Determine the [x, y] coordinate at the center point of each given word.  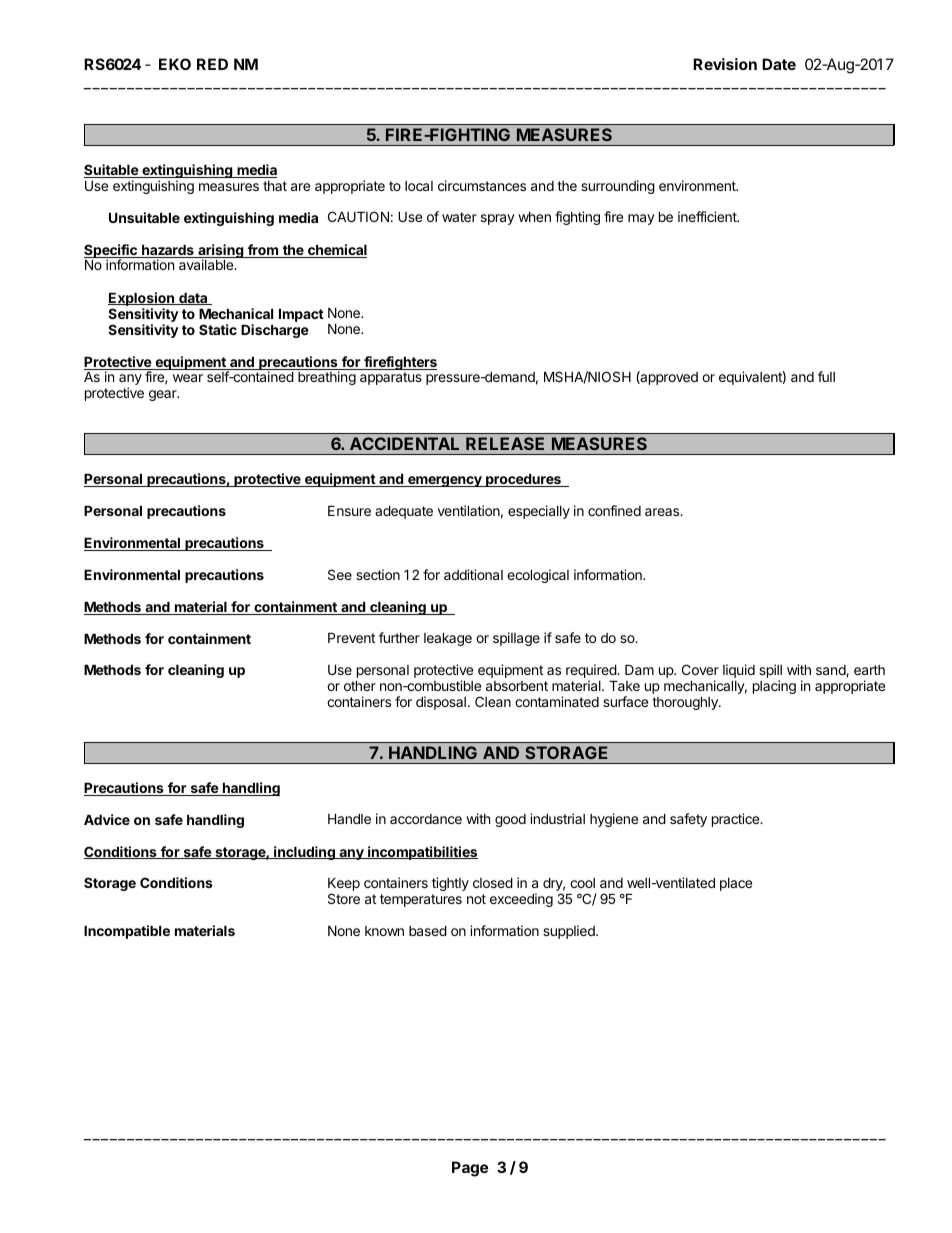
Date [779, 64]
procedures [523, 480]
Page [470, 1169]
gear [164, 395]
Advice [107, 819]
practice [737, 820]
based [428, 931]
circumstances [482, 185]
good [510, 820]
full [826, 376]
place [736, 884]
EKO [175, 64]
